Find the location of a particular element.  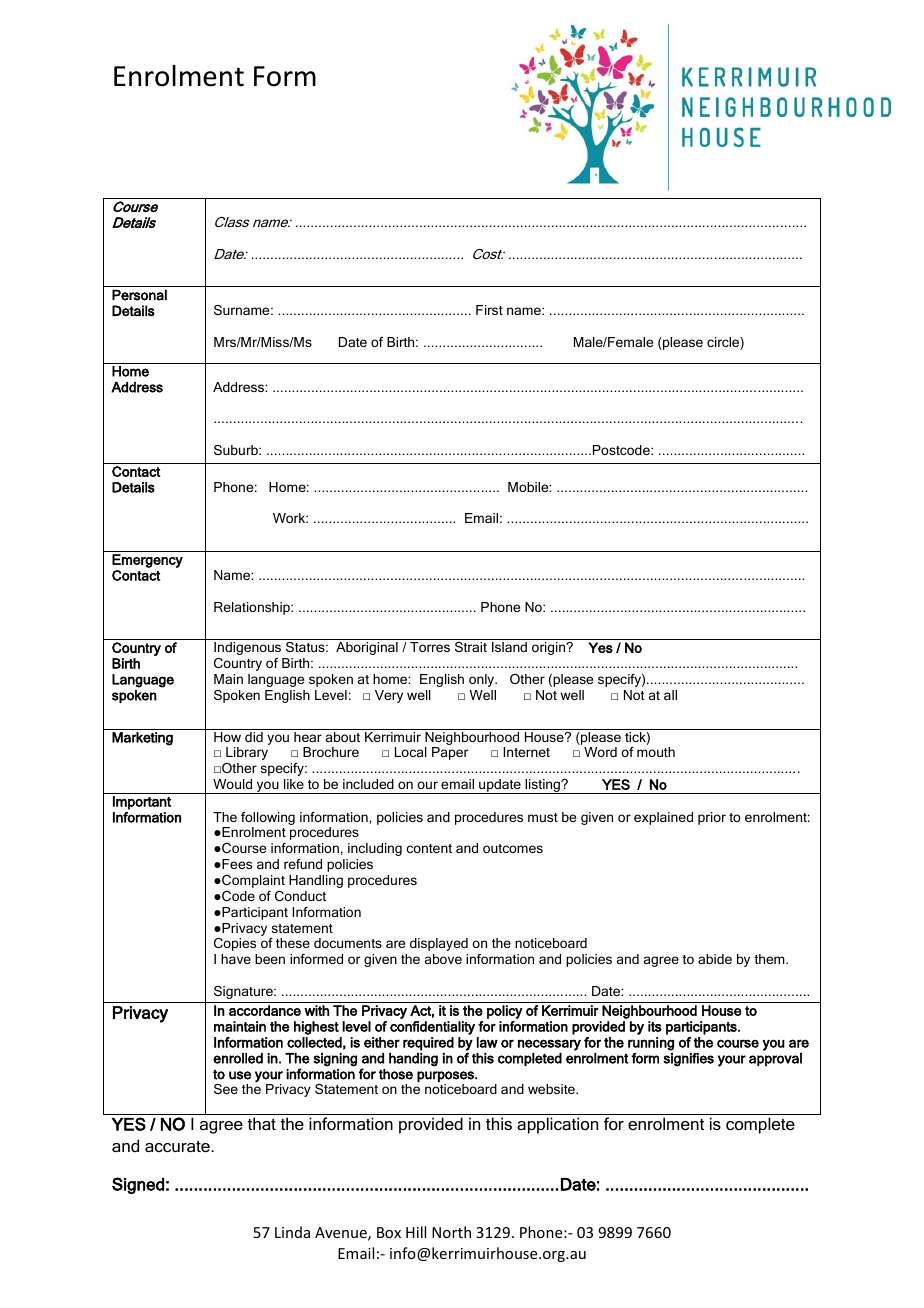

Copies is located at coordinates (235, 944).
